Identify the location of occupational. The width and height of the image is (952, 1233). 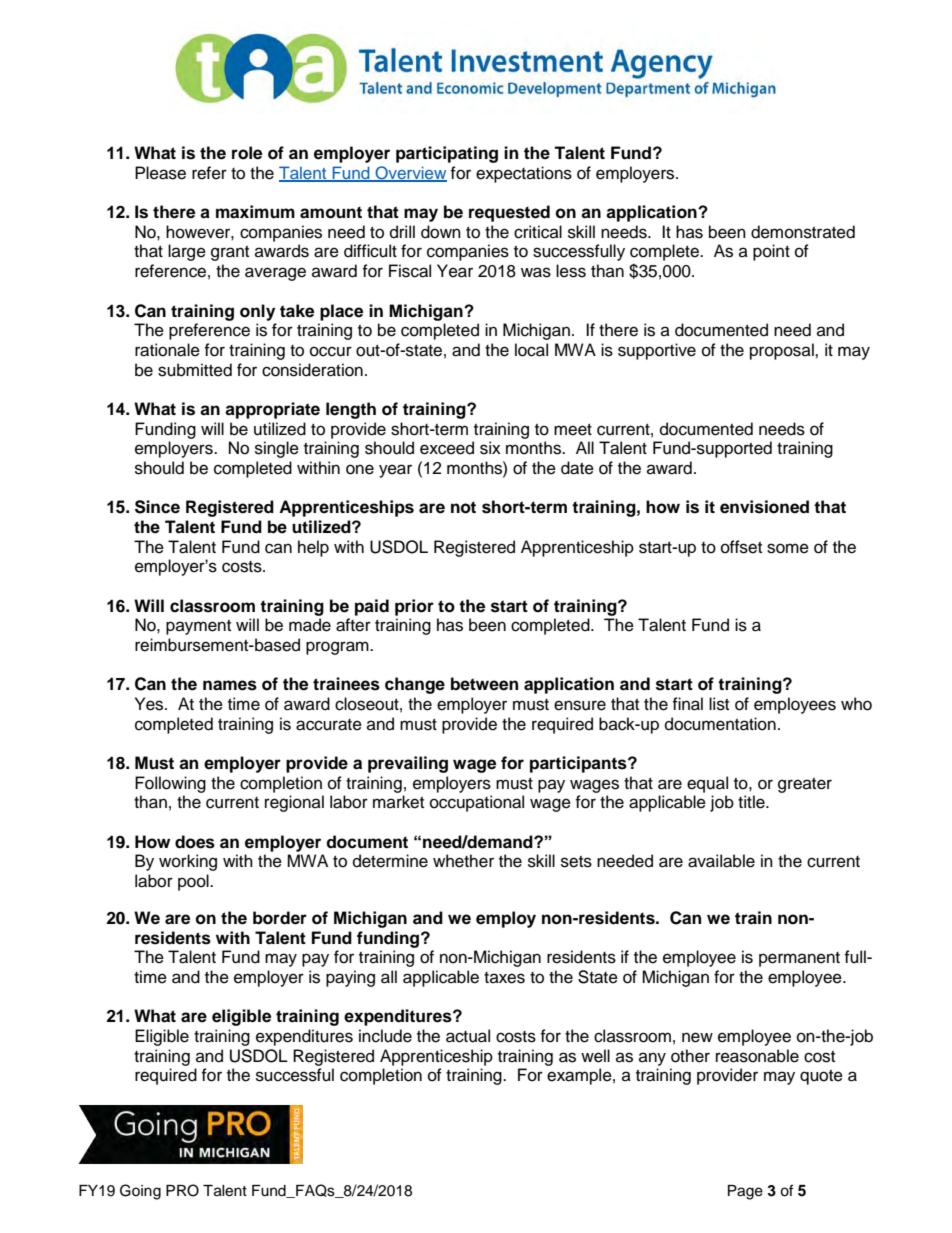
(477, 803).
